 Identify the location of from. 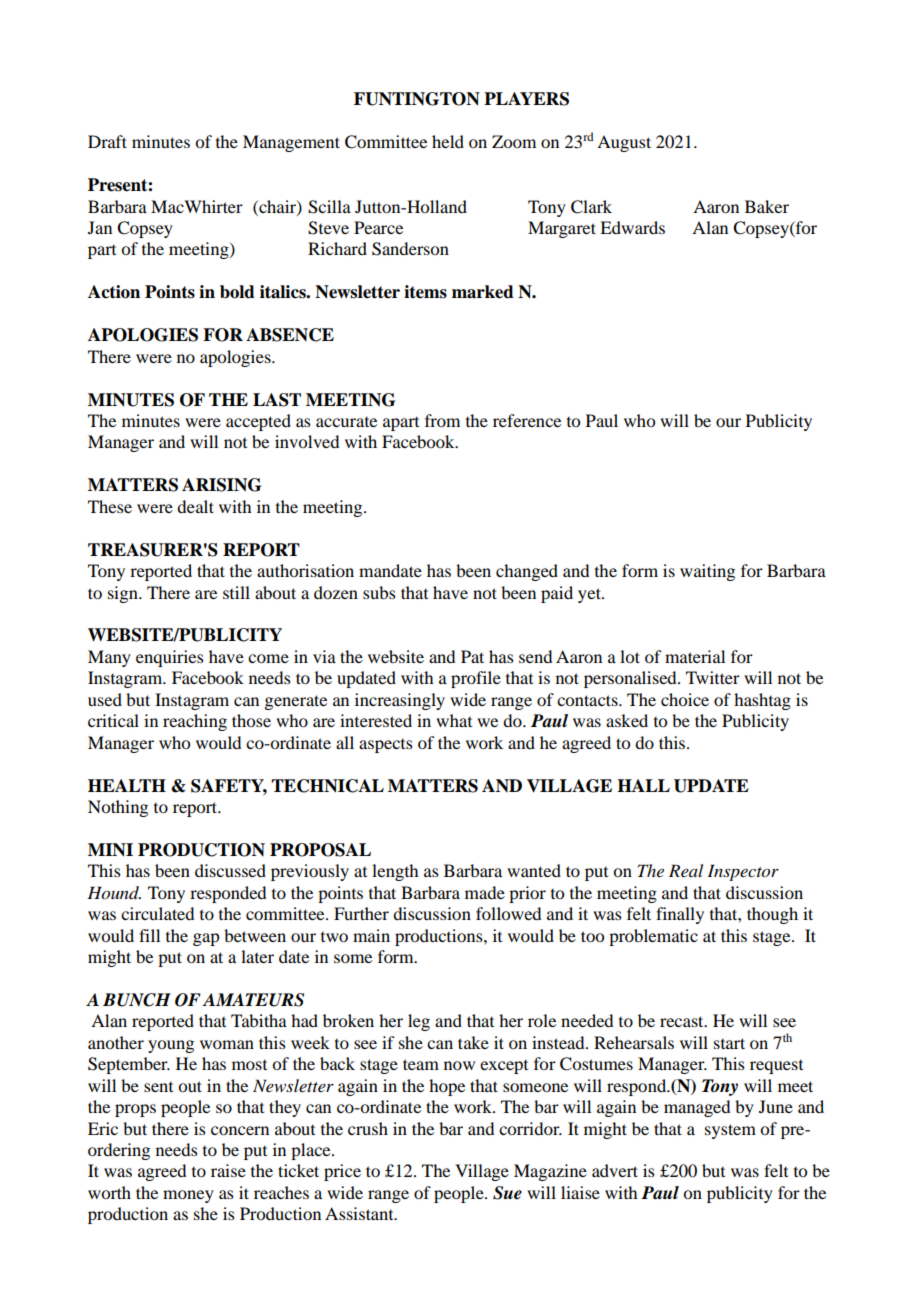
(442, 420).
